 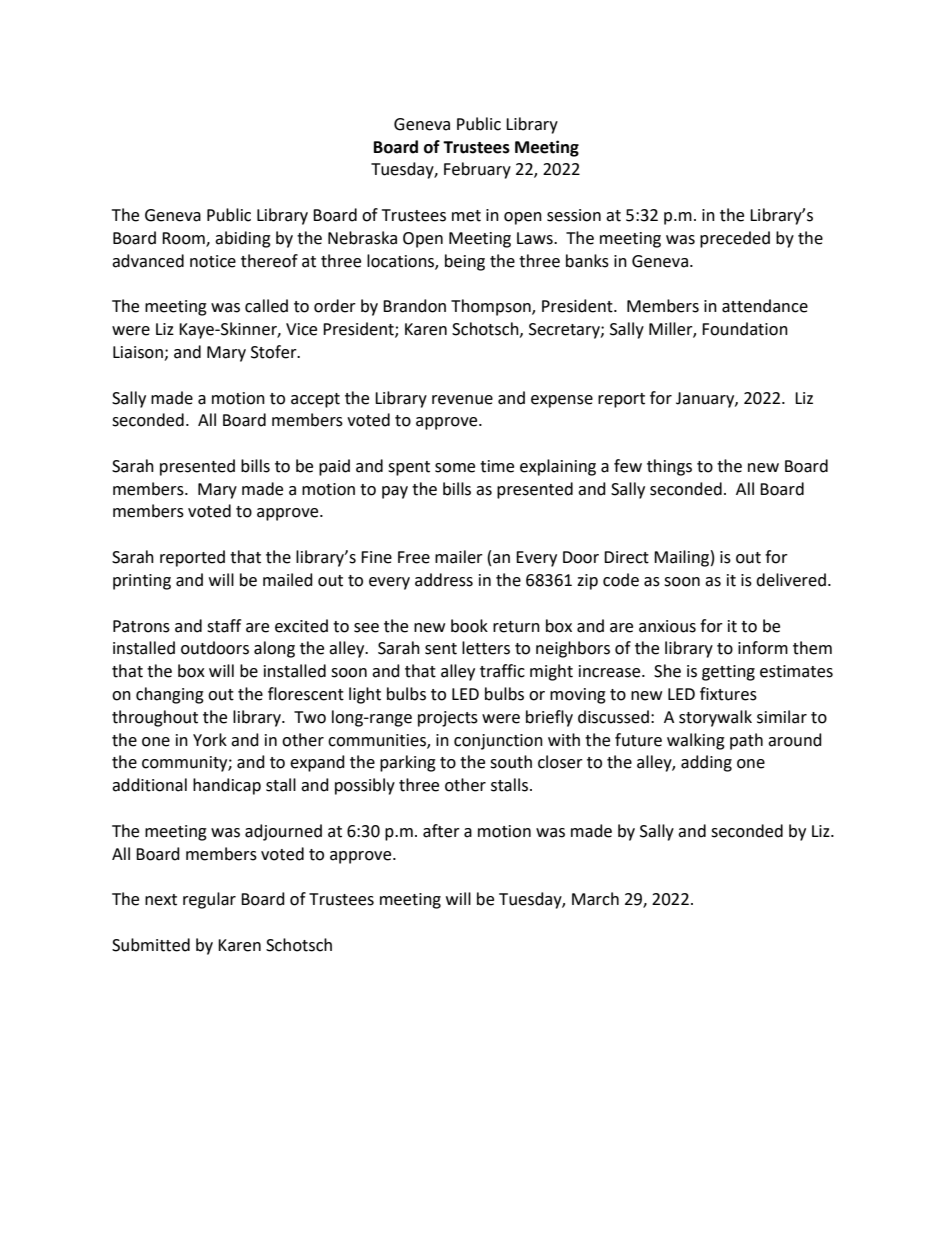 What do you see at coordinates (595, 899) in the screenshot?
I see `March` at bounding box center [595, 899].
